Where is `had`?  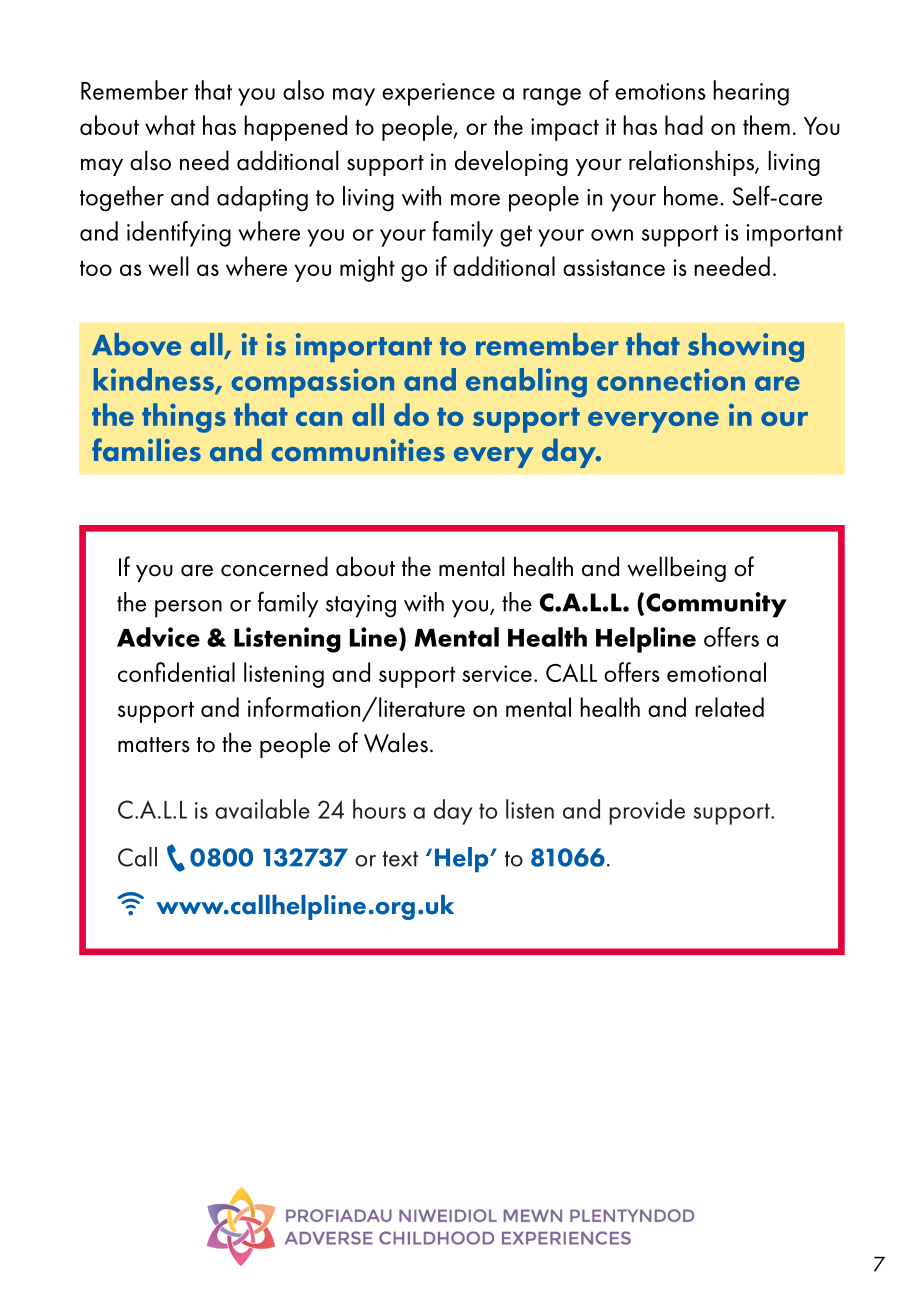
had is located at coordinates (684, 125).
